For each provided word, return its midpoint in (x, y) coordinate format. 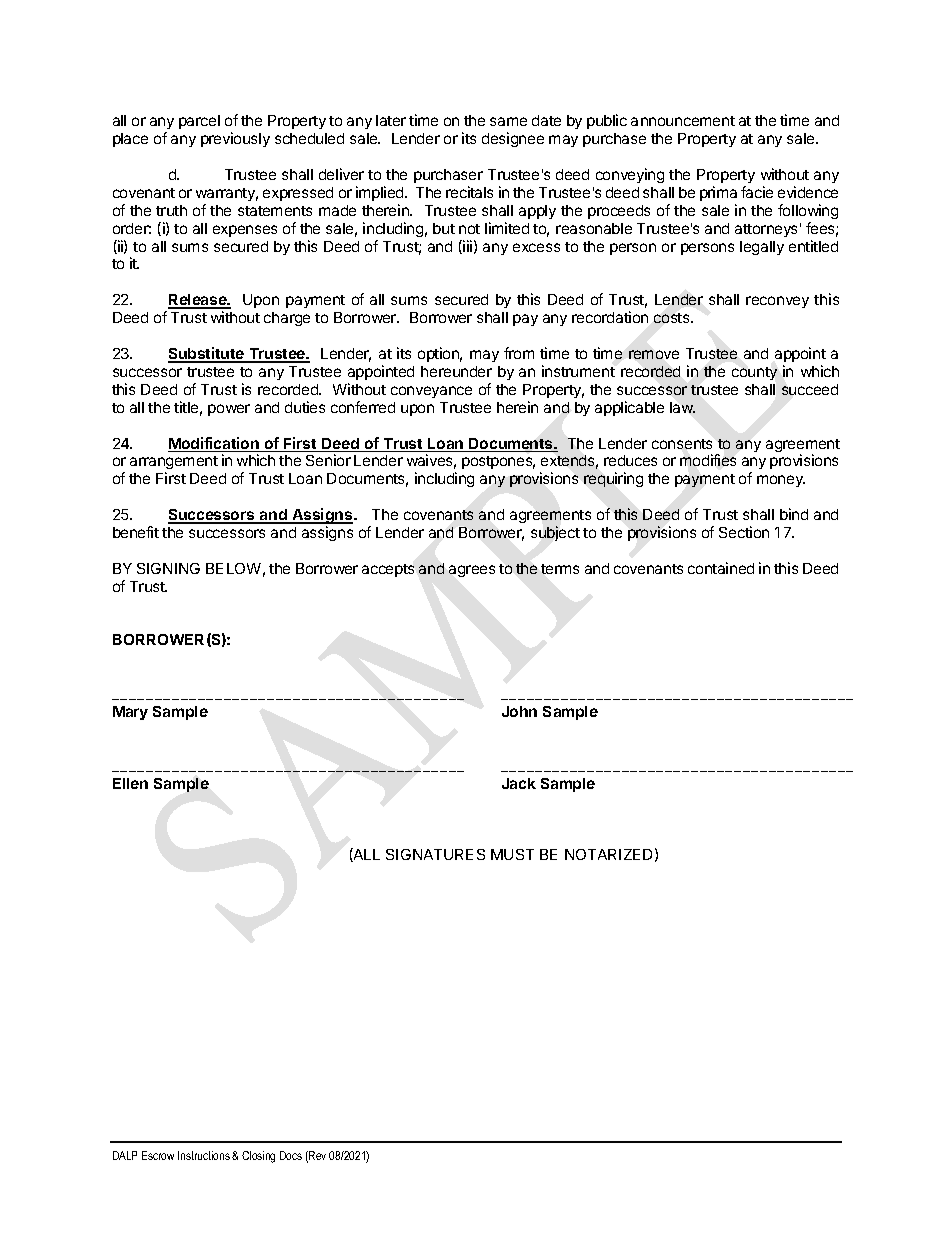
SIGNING (168, 568)
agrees (472, 571)
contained (721, 568)
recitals (469, 192)
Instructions (204, 1155)
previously (235, 139)
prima (718, 193)
